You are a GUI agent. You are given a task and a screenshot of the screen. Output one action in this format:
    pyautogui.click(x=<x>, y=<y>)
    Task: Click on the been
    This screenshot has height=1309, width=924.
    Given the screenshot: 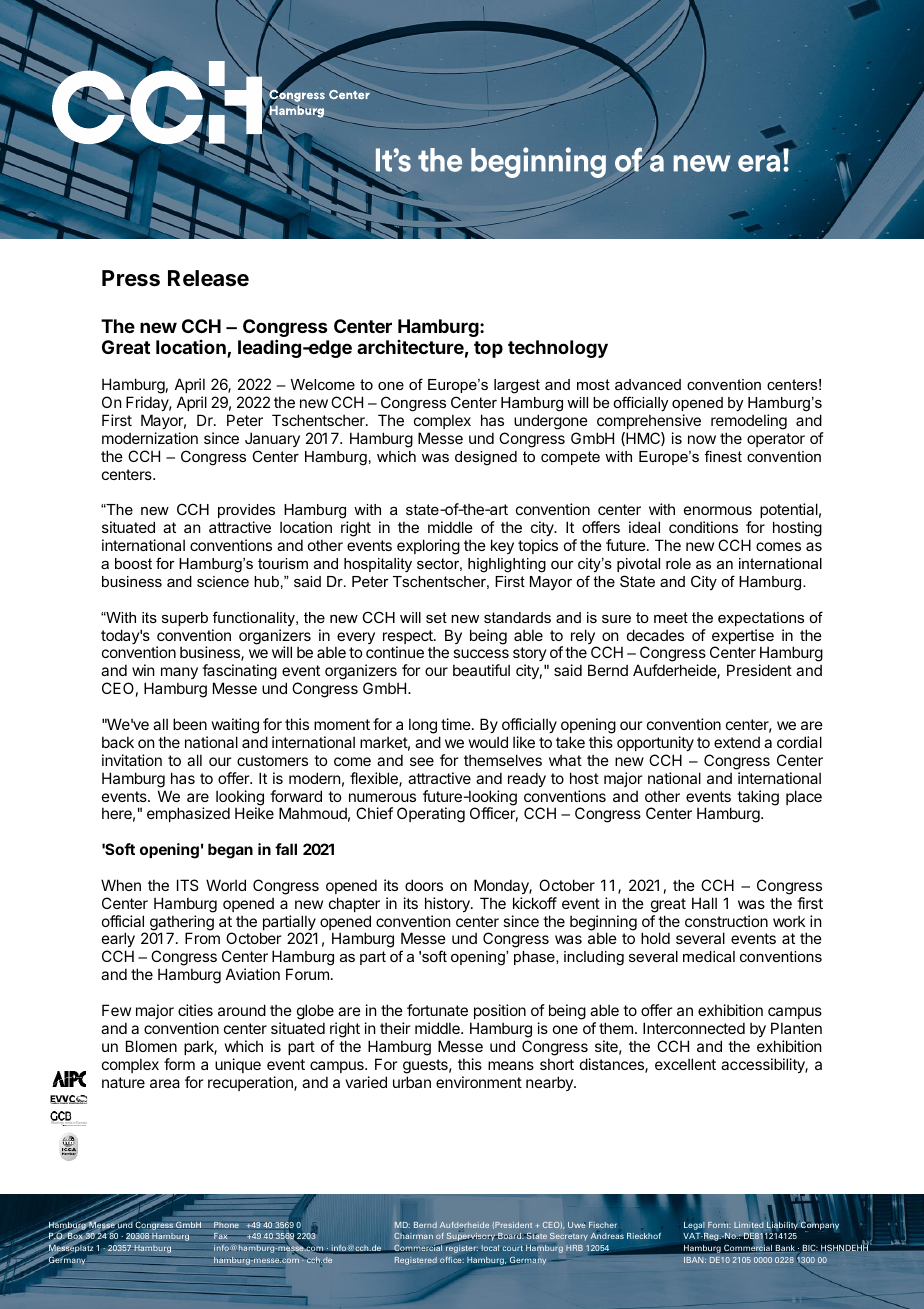 What is the action you would take?
    pyautogui.click(x=190, y=724)
